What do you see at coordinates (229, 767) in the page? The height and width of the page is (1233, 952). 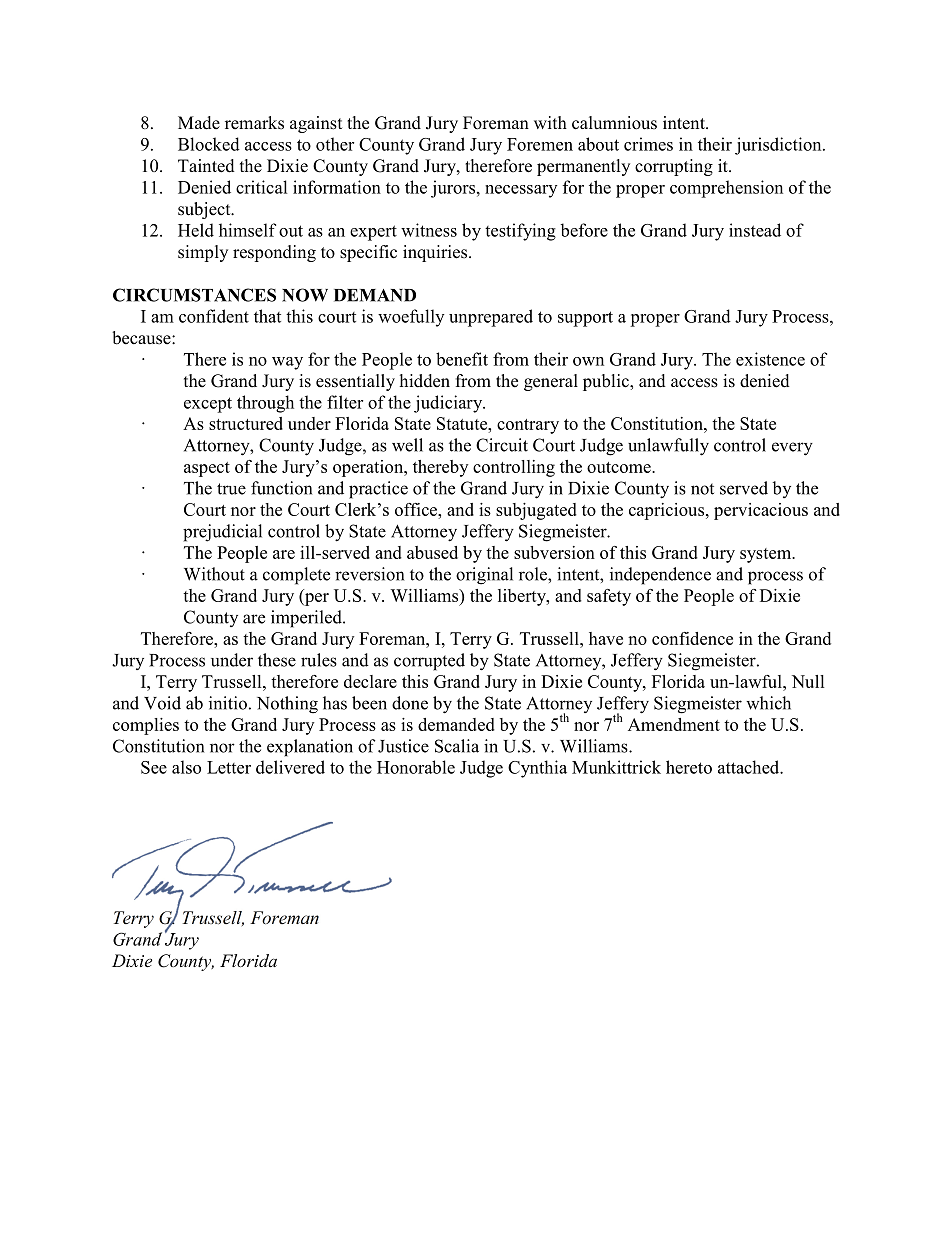 I see `Letter` at bounding box center [229, 767].
